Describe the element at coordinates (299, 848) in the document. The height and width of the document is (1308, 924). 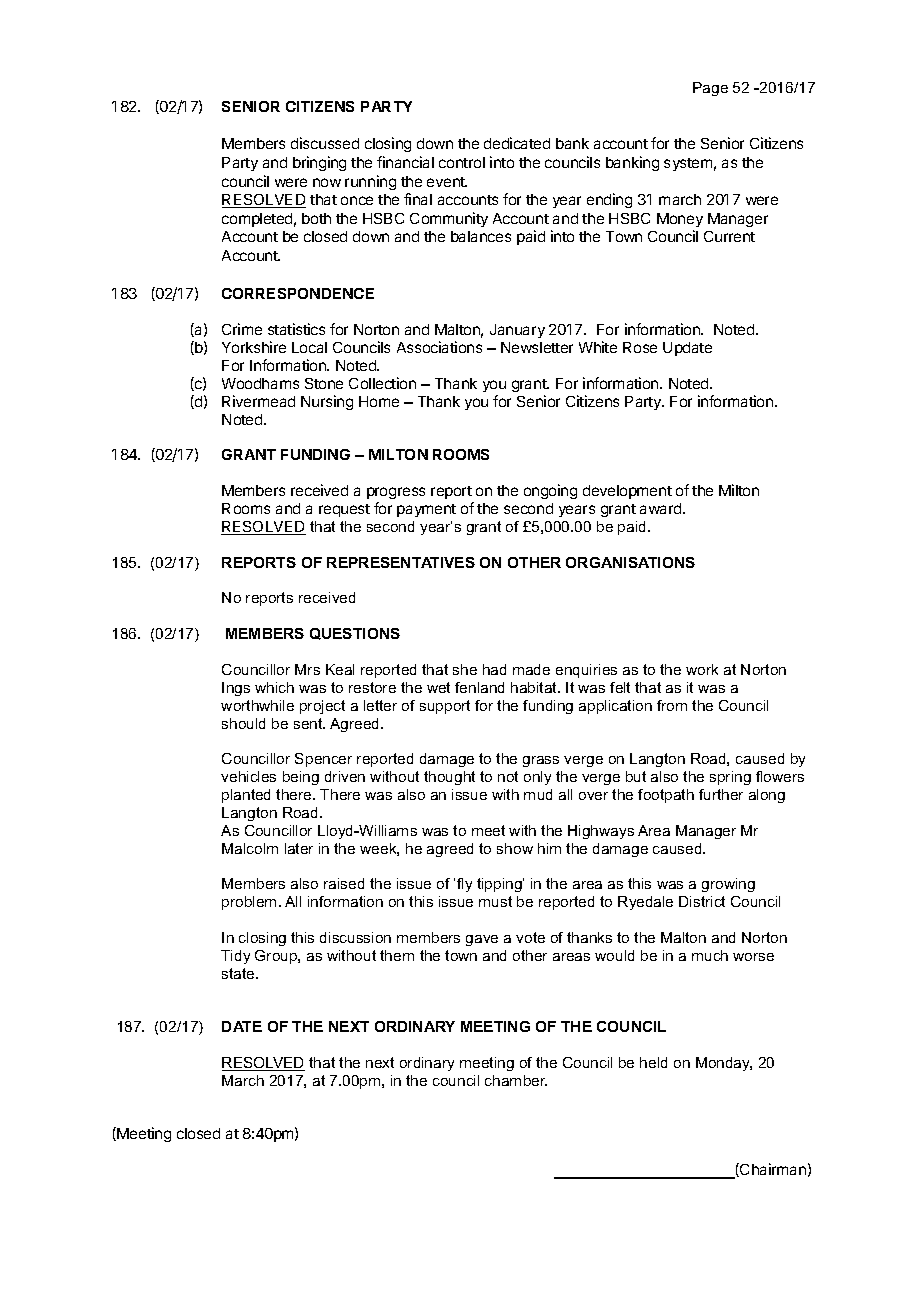
I see `later` at that location.
